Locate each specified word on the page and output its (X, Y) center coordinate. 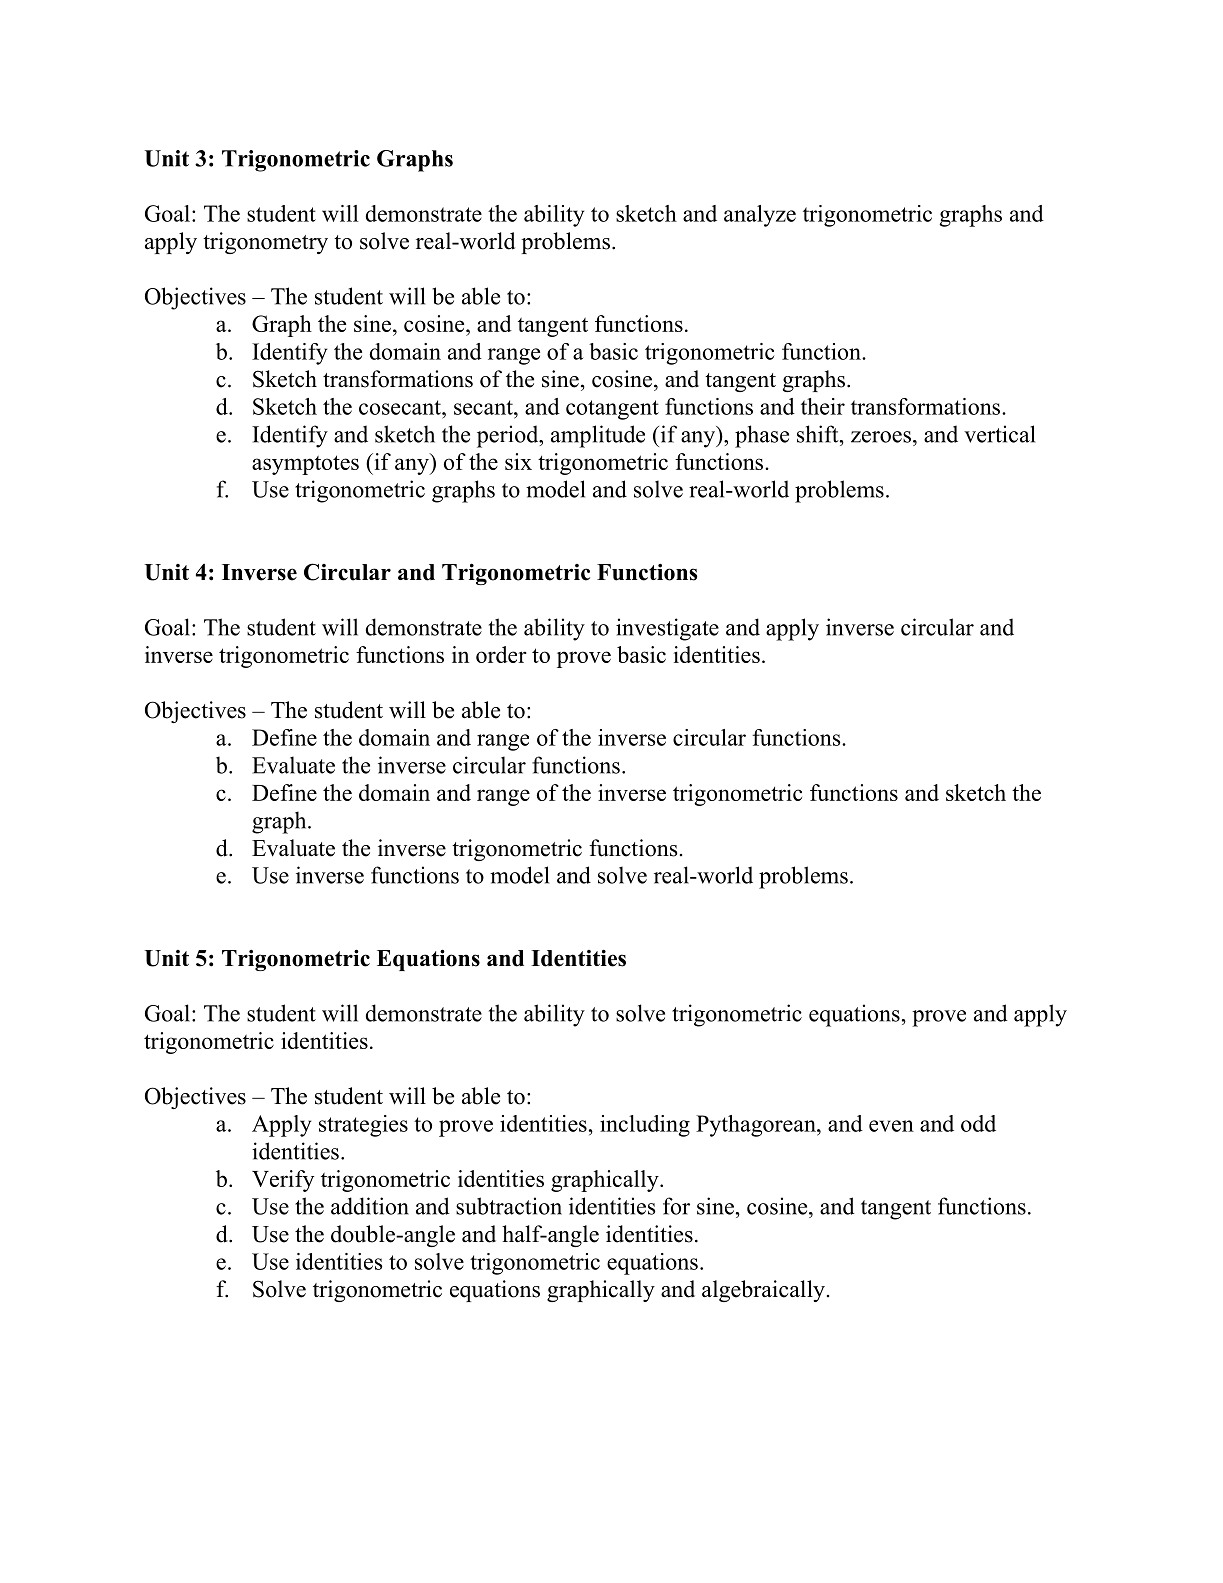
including (645, 1126)
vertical (999, 434)
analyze (760, 216)
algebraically (763, 1291)
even (891, 1126)
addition (370, 1206)
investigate (667, 629)
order (501, 654)
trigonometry (265, 243)
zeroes (881, 437)
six (518, 461)
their (823, 406)
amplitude (598, 436)
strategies (363, 1126)
